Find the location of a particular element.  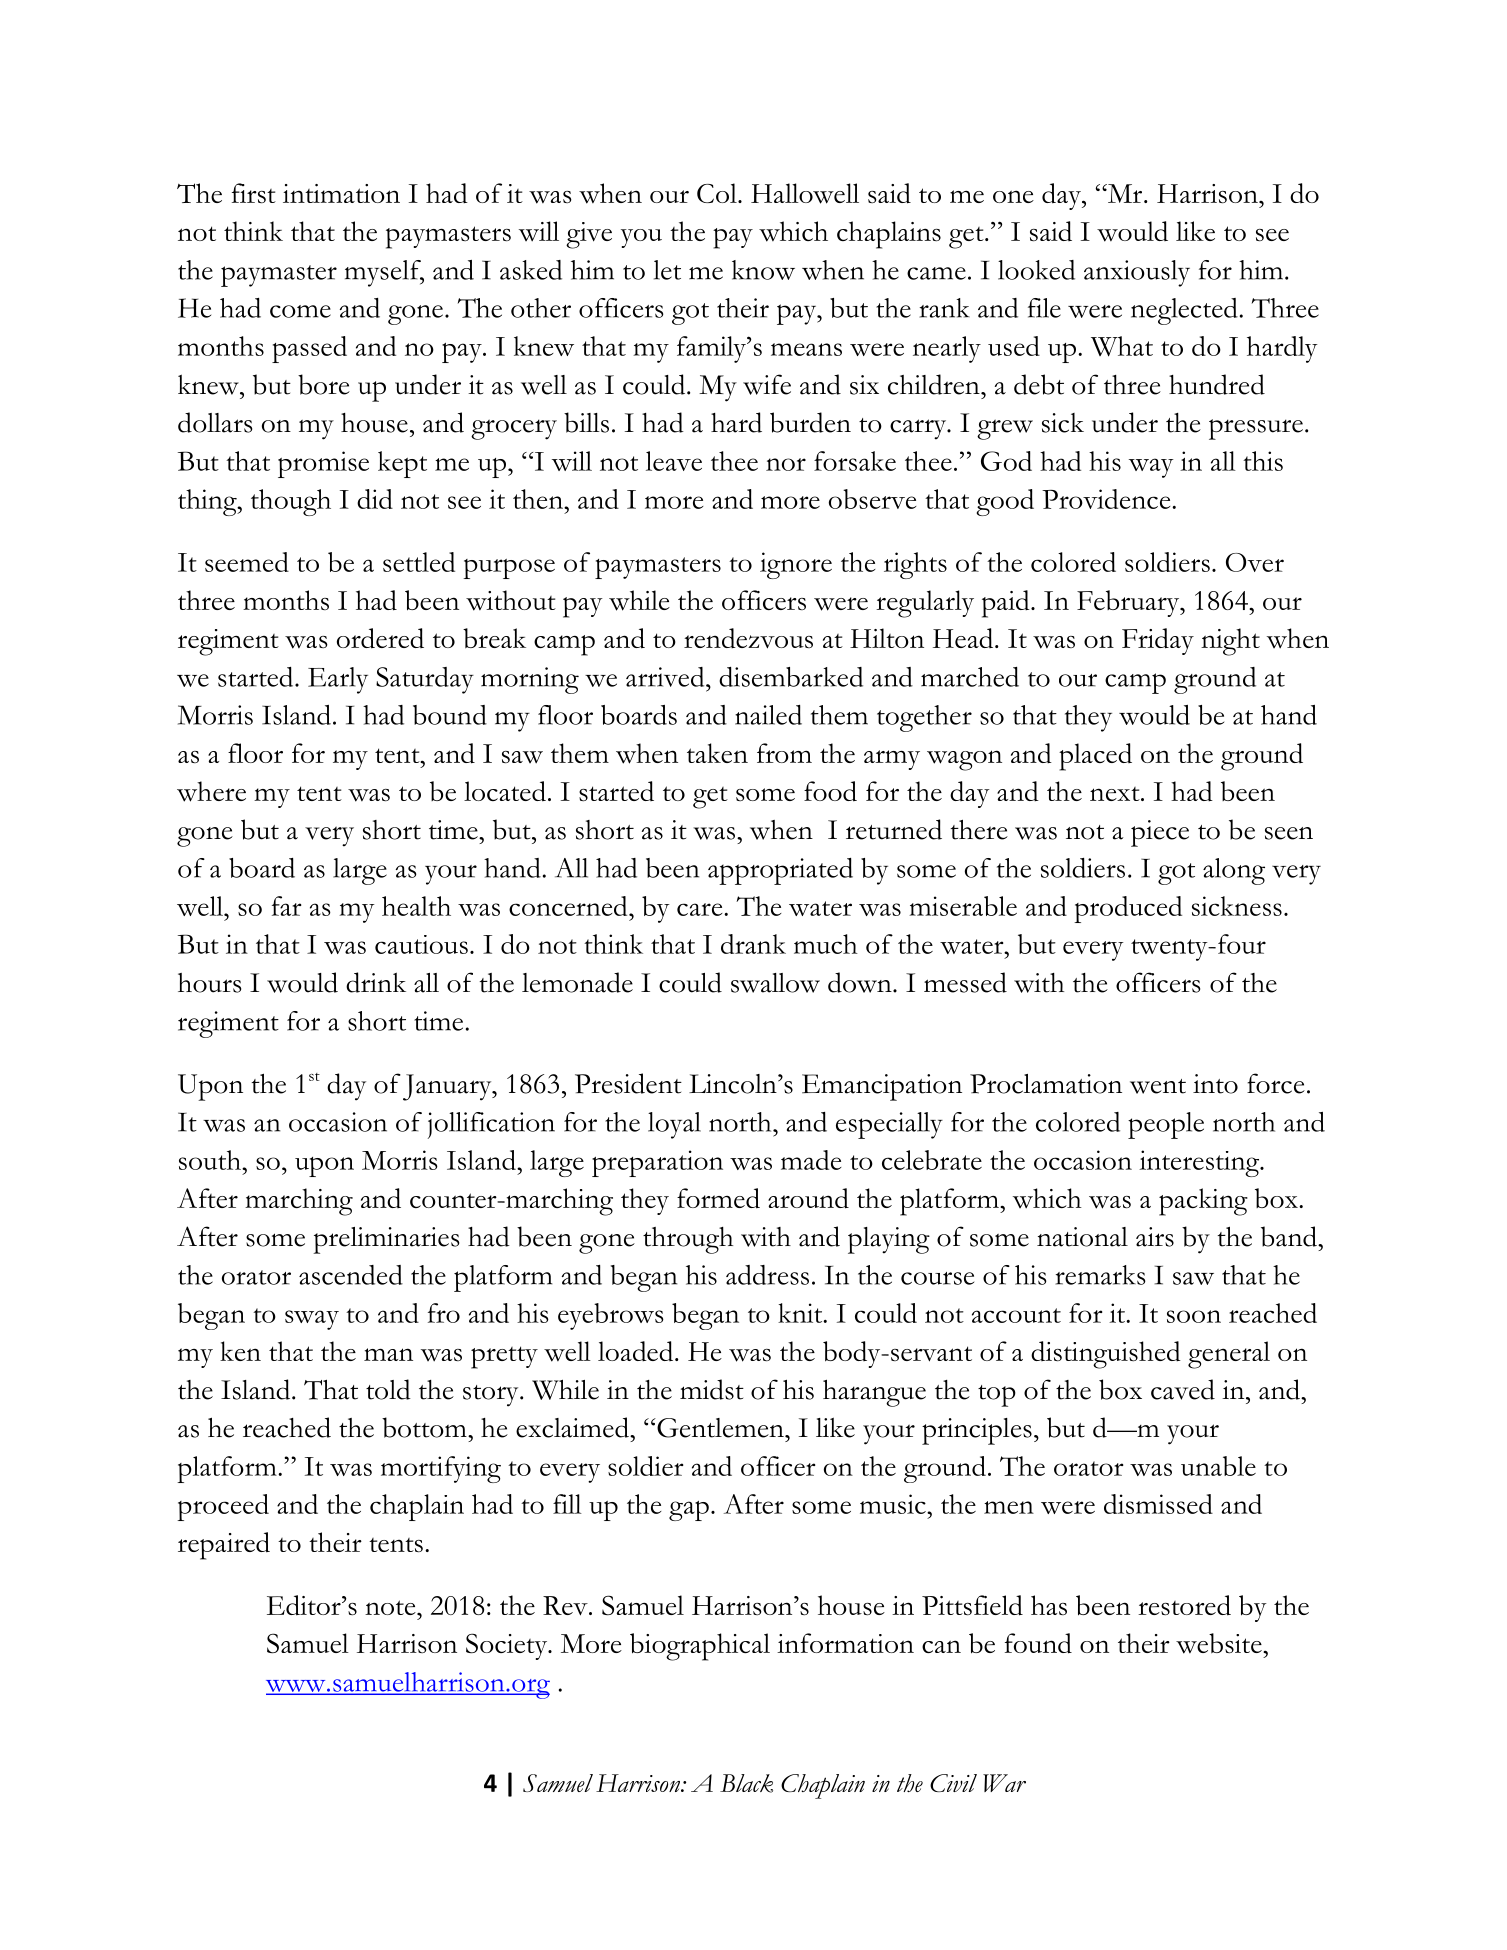

intimation is located at coordinates (341, 193).
